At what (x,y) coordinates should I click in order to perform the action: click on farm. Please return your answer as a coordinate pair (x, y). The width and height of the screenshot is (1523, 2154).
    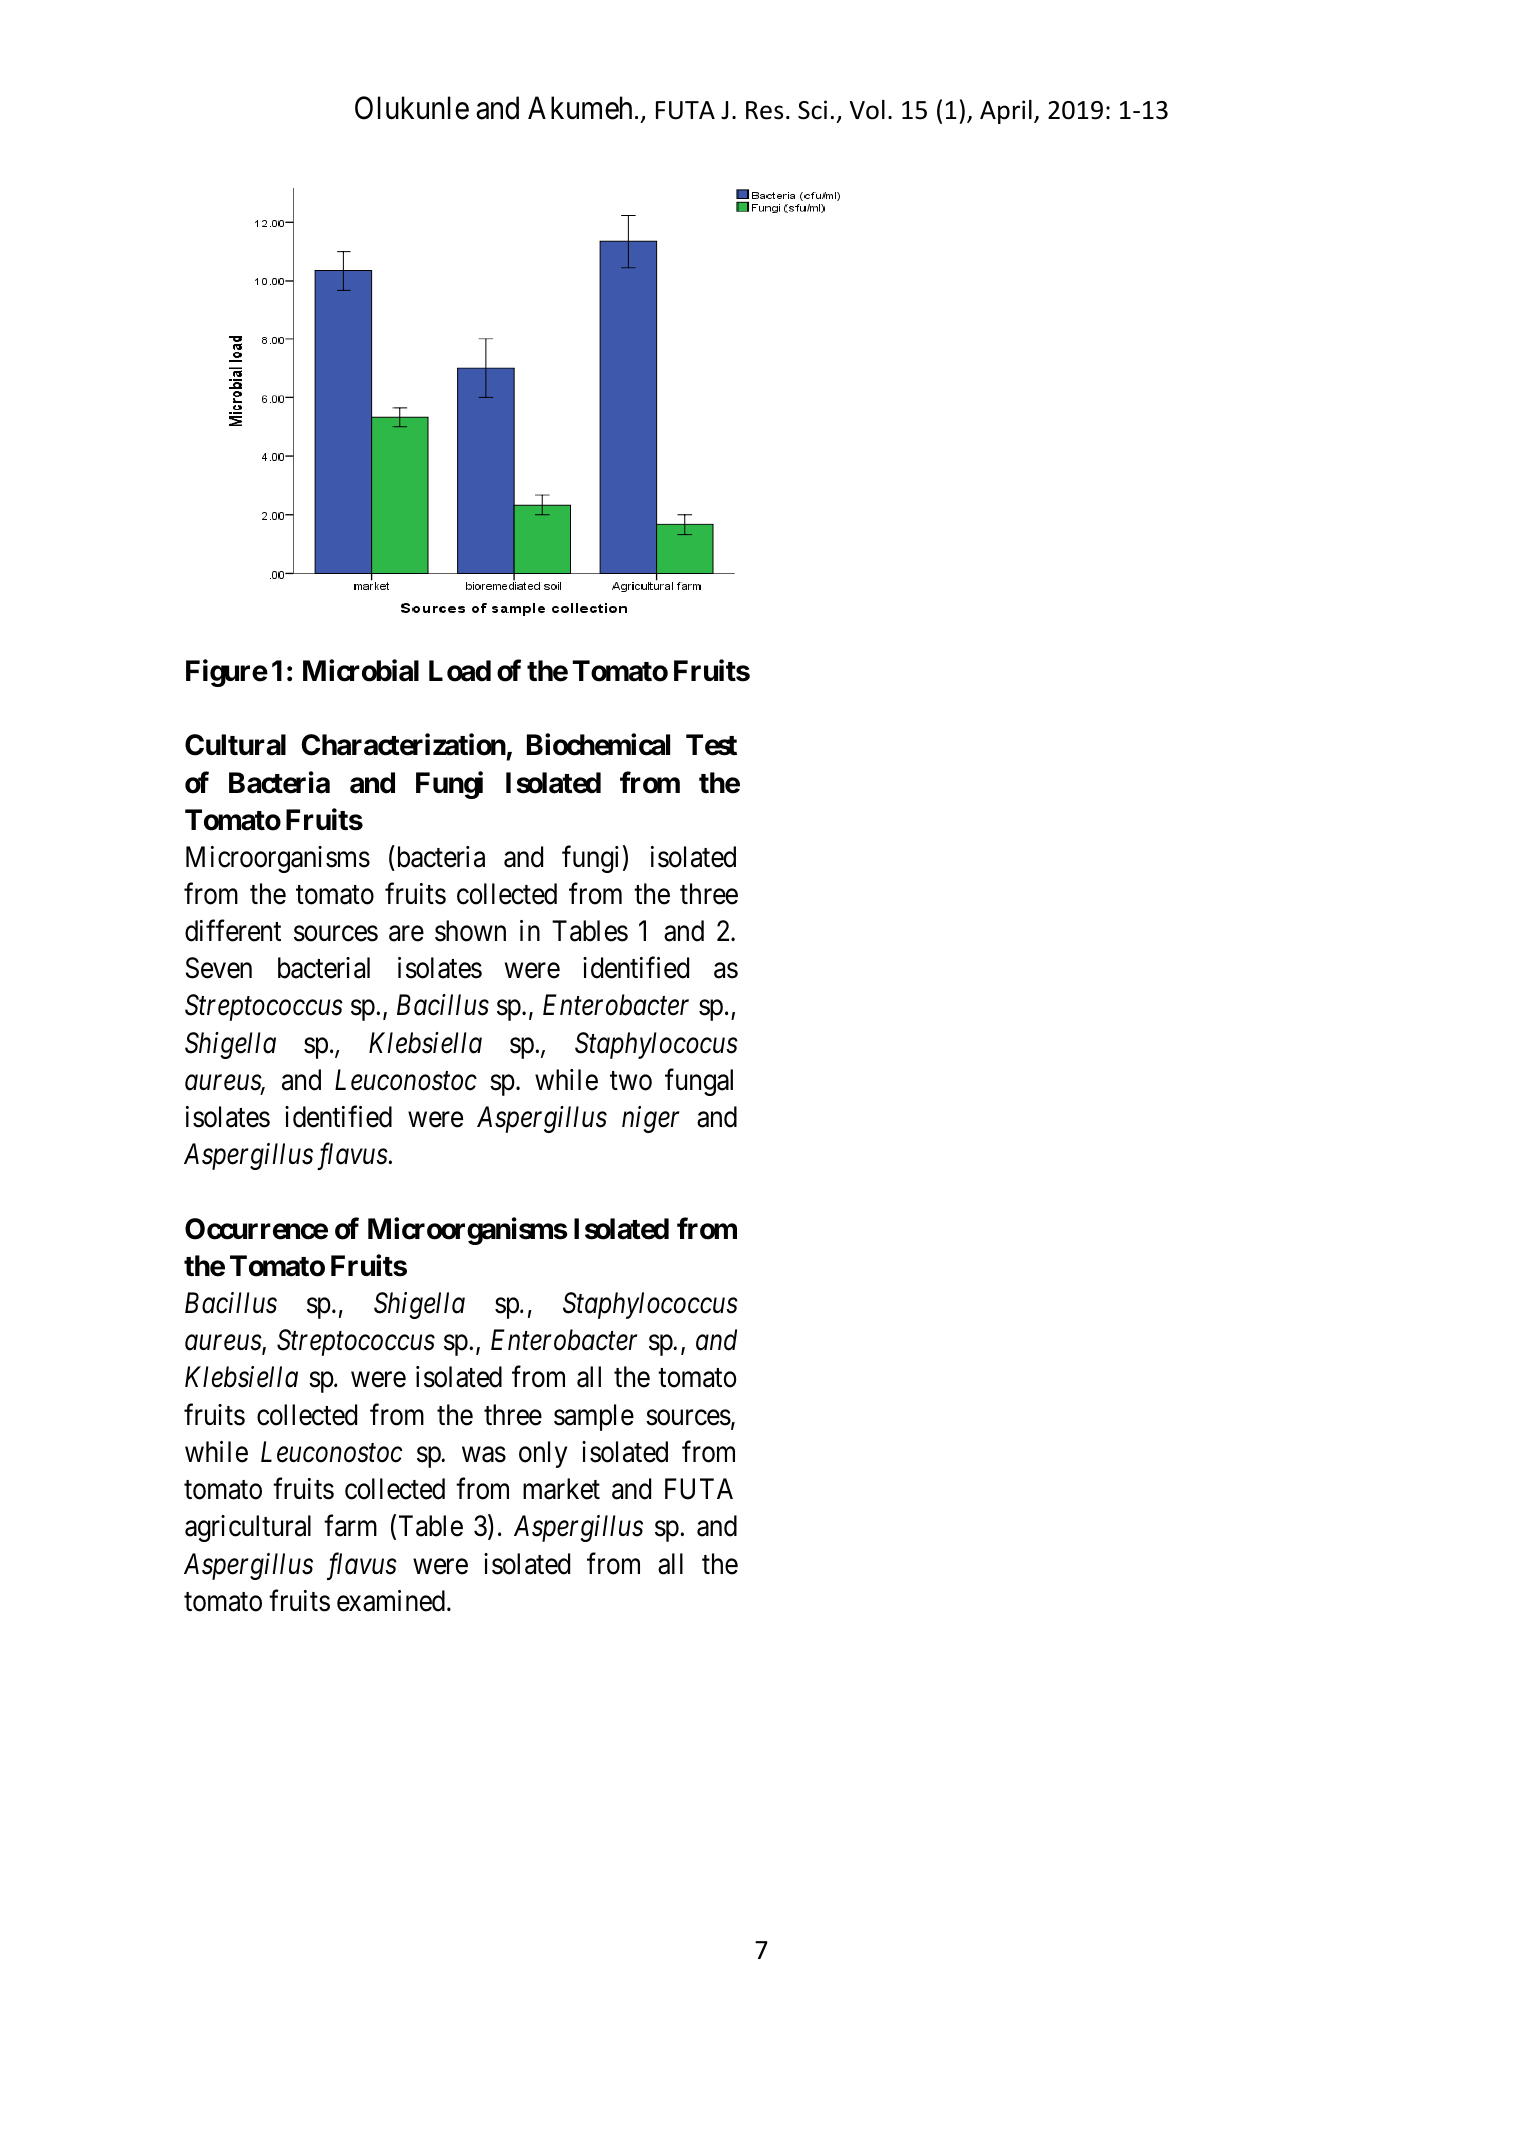
    Looking at the image, I should click on (350, 1526).
